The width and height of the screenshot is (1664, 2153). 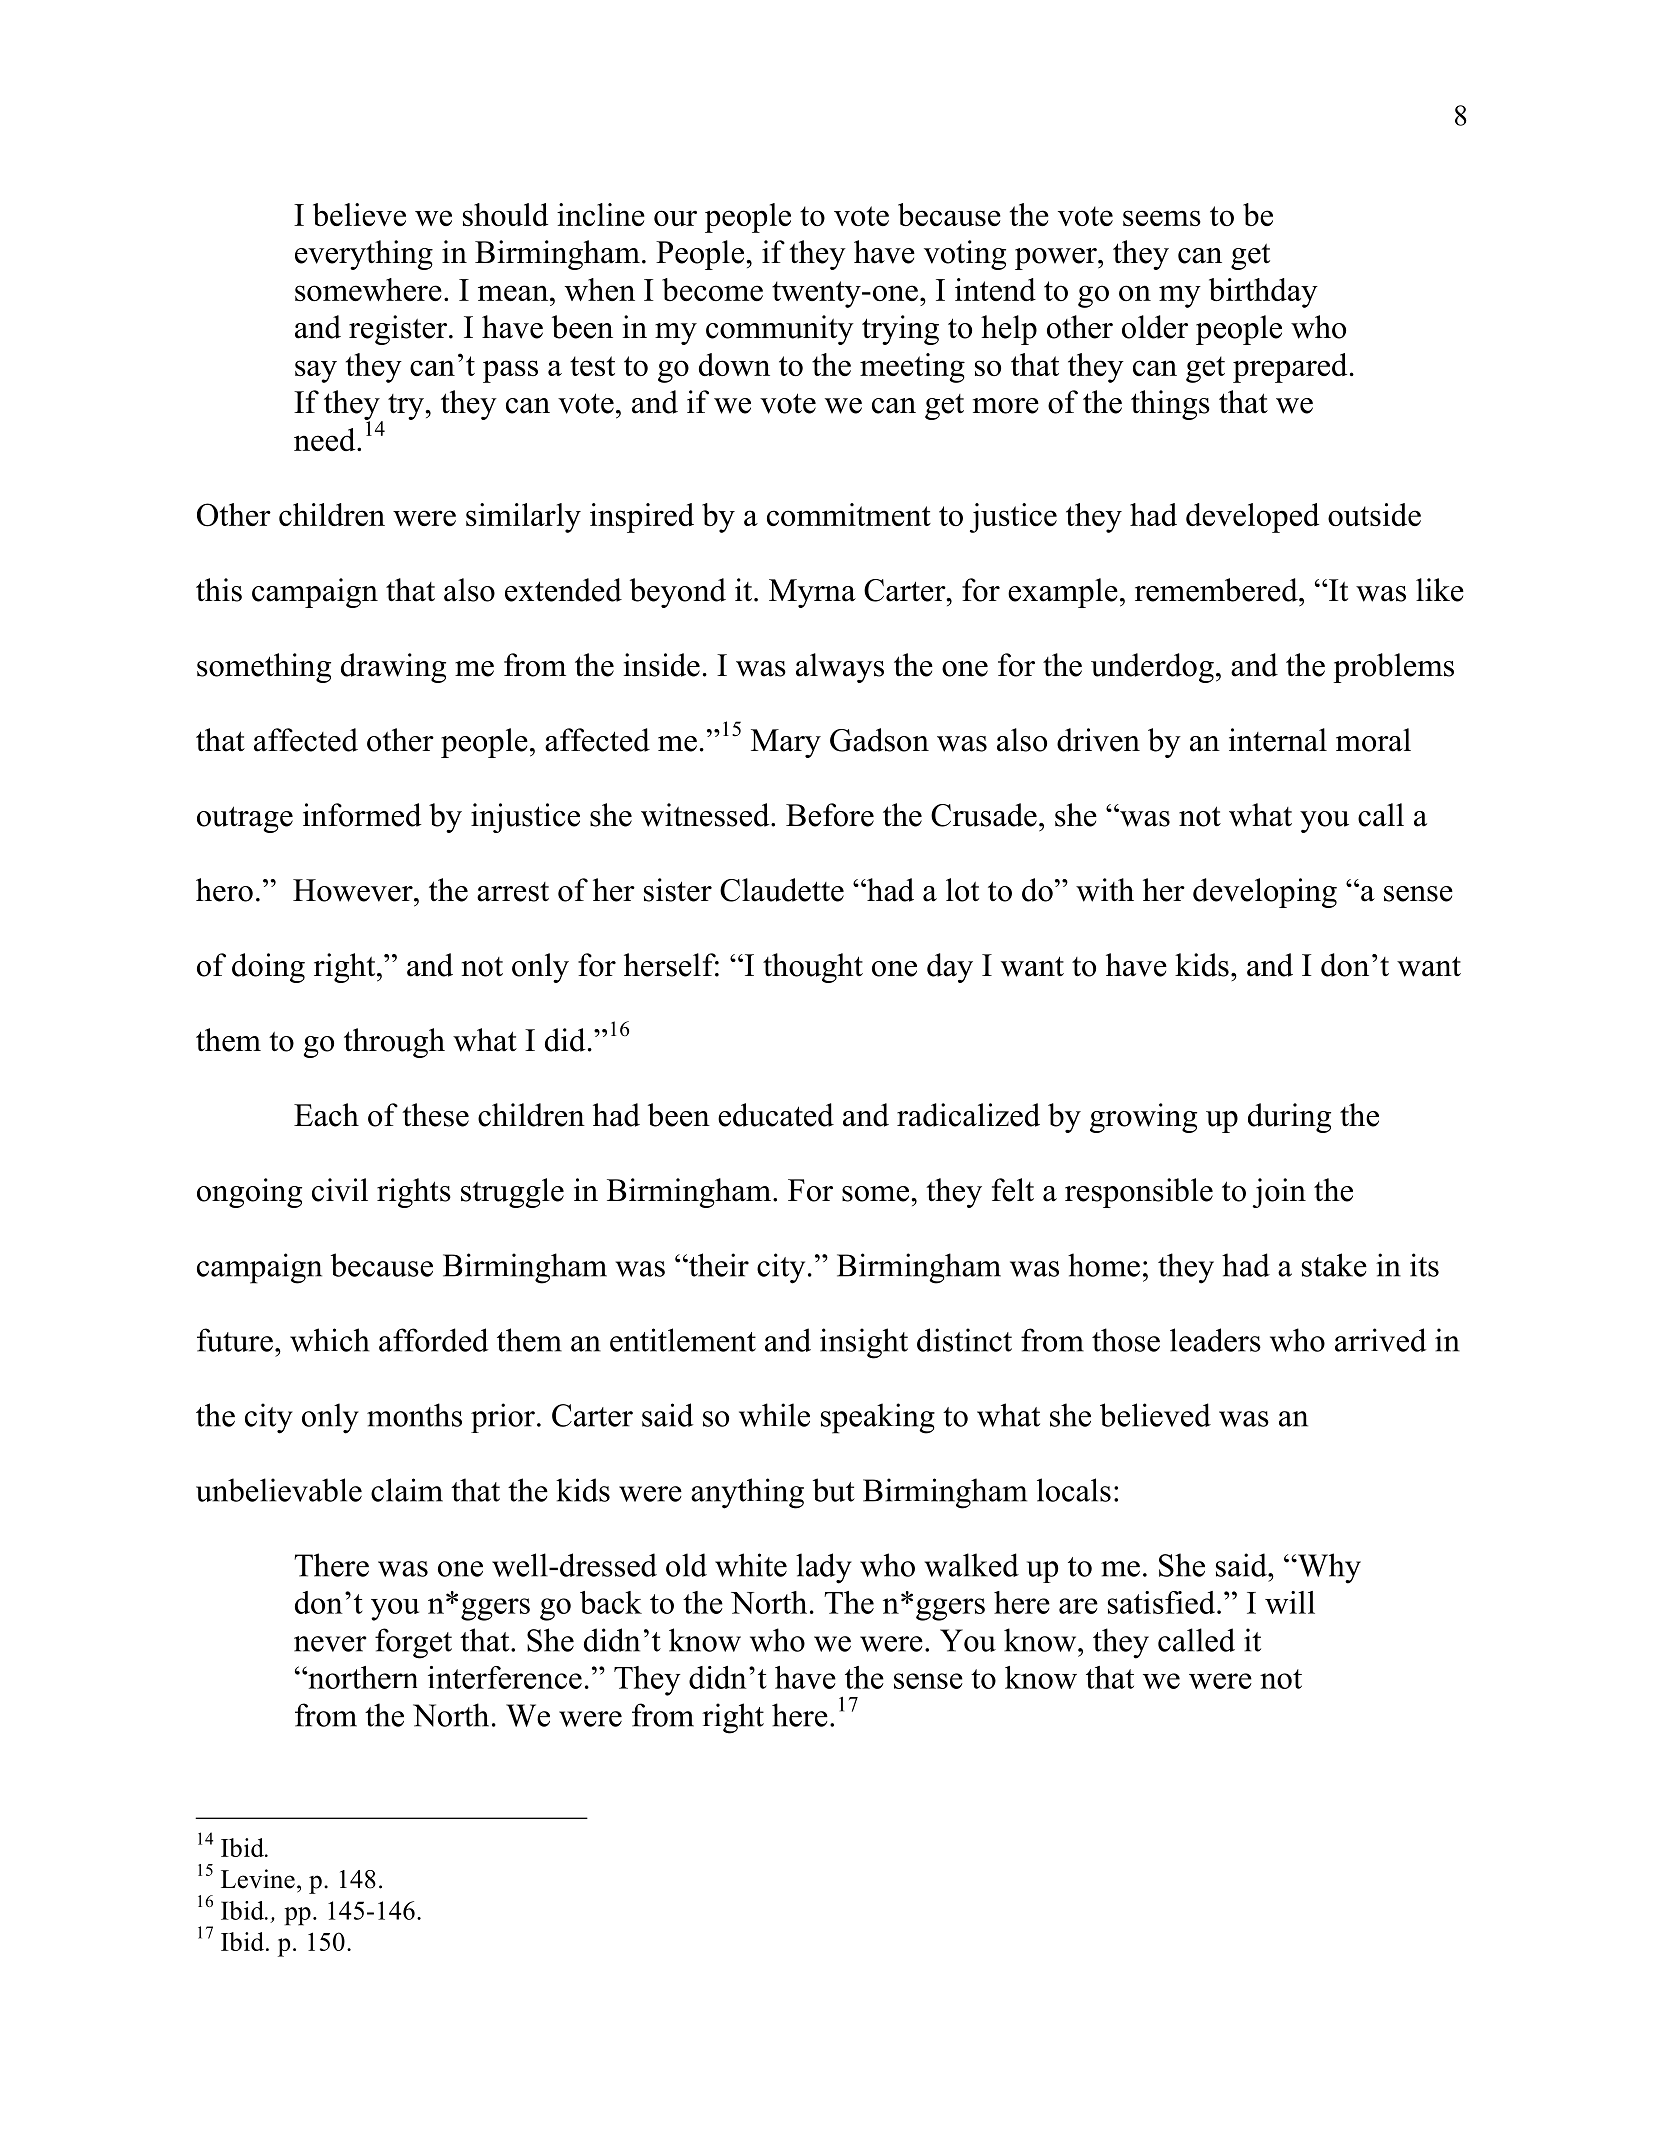 What do you see at coordinates (364, 255) in the screenshot?
I see `everything` at bounding box center [364, 255].
